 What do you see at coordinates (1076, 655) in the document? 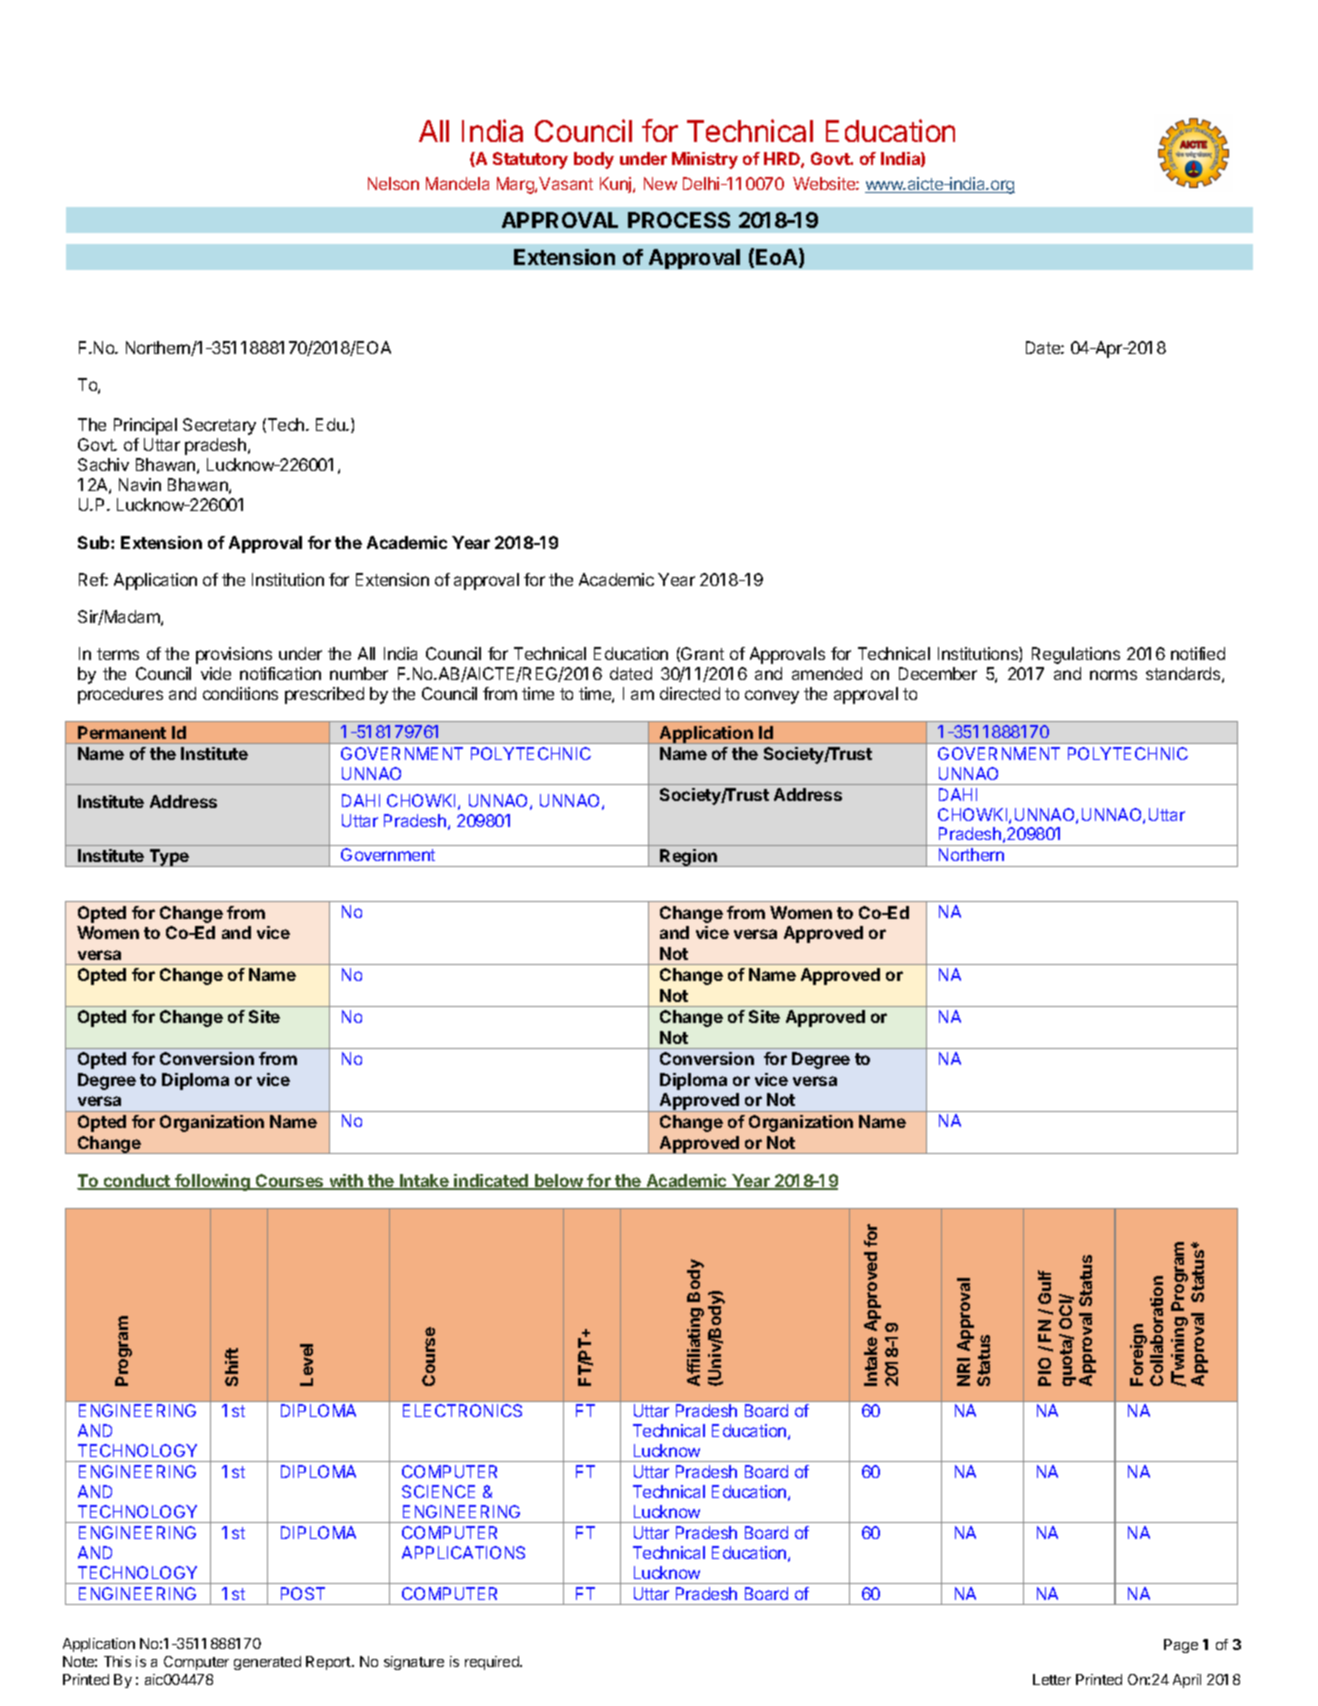
I see `Regulations` at bounding box center [1076, 655].
